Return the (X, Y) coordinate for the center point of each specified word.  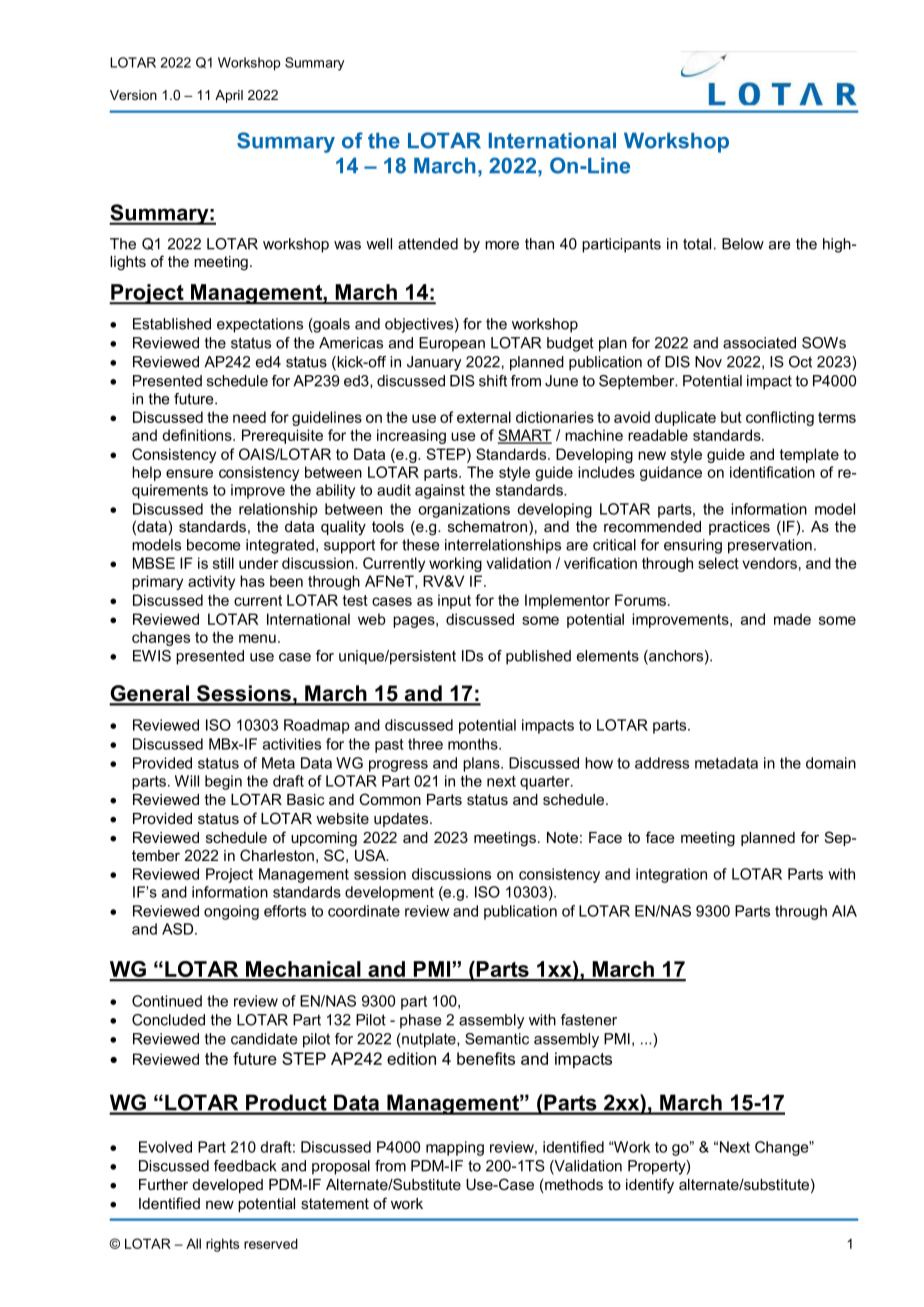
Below (743, 244)
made (792, 619)
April (229, 96)
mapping (455, 1148)
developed (227, 1186)
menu (257, 638)
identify (650, 1186)
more (502, 245)
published (538, 657)
